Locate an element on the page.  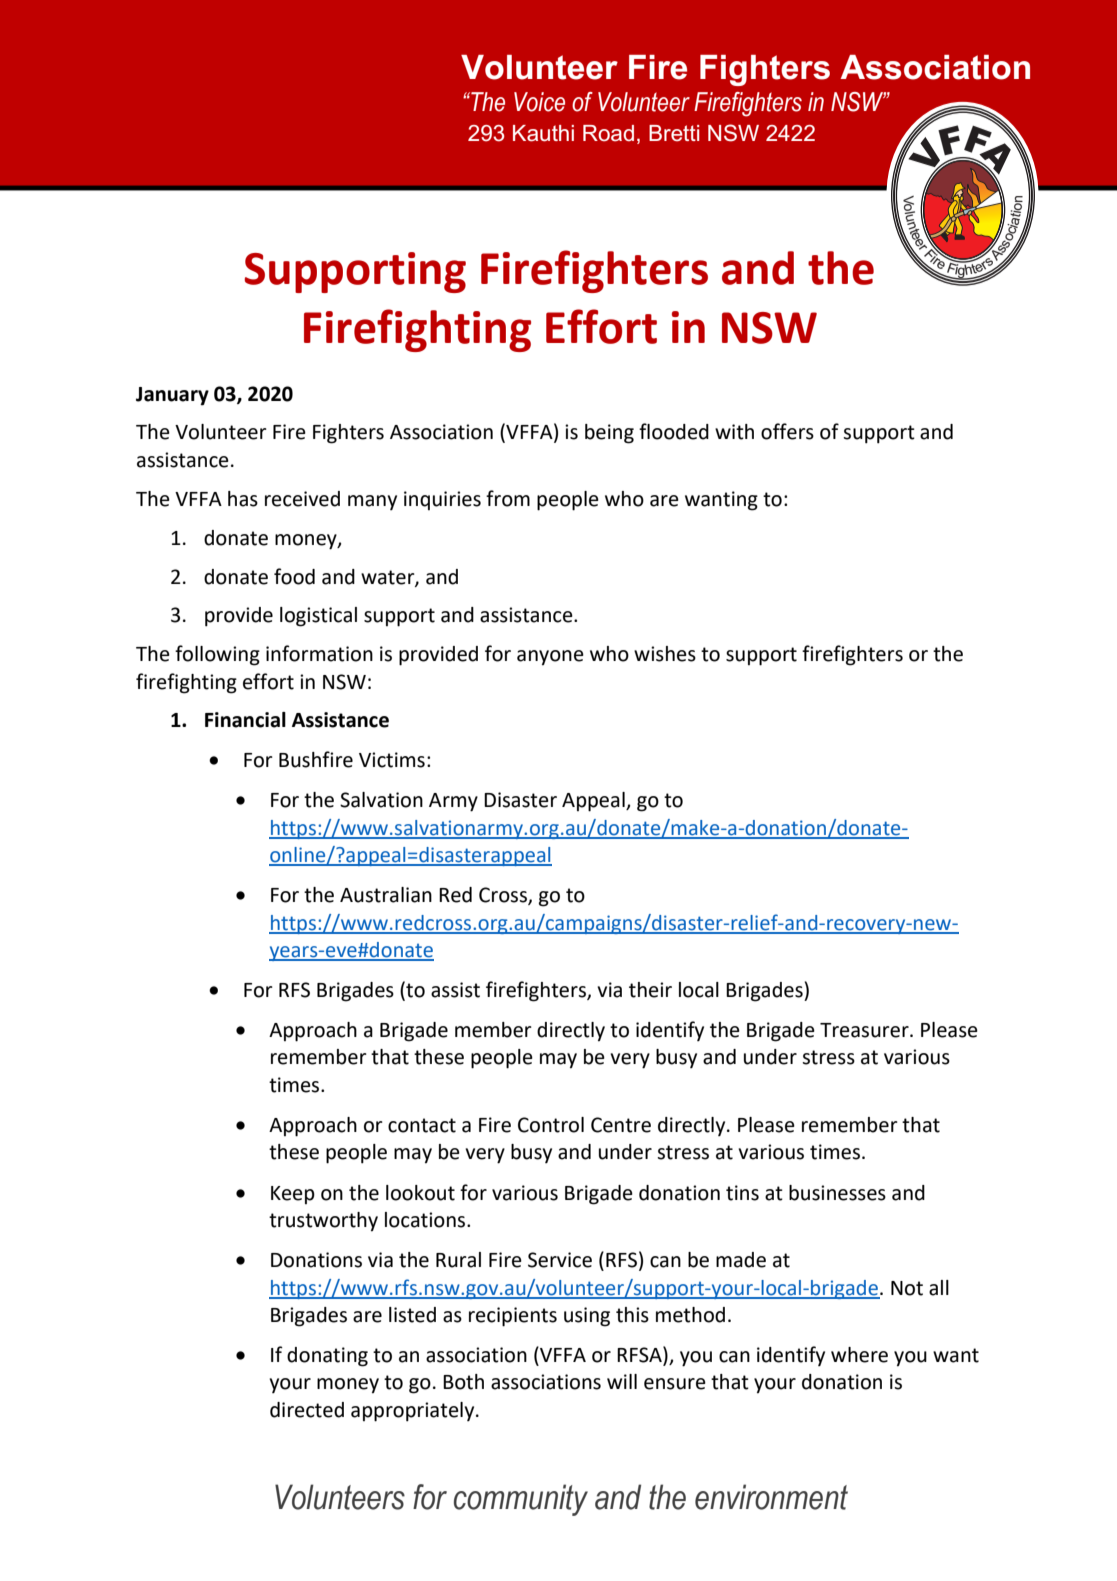
directed is located at coordinates (307, 1410).
